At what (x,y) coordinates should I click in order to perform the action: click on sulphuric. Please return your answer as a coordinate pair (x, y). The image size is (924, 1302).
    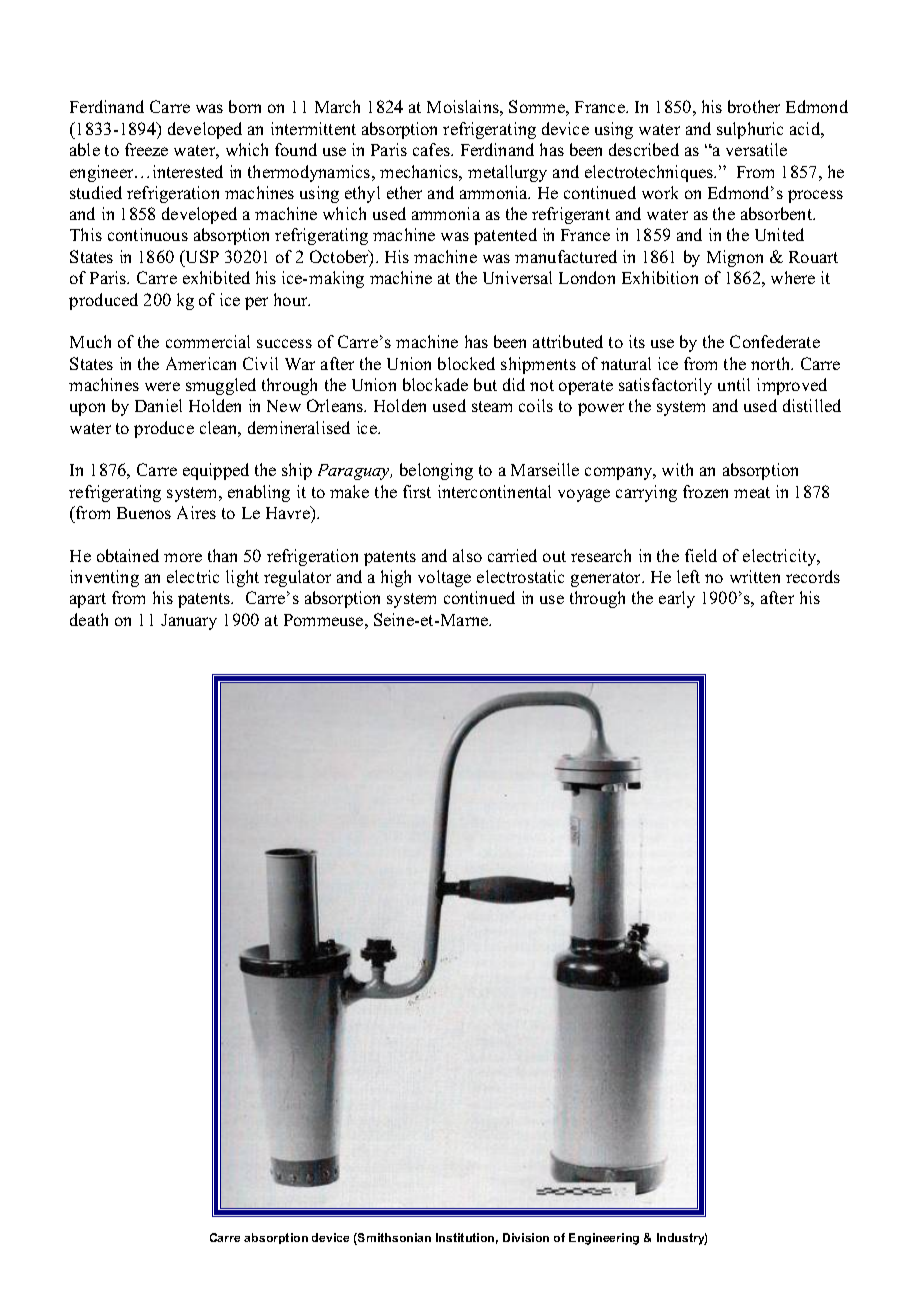
    Looking at the image, I should click on (750, 130).
